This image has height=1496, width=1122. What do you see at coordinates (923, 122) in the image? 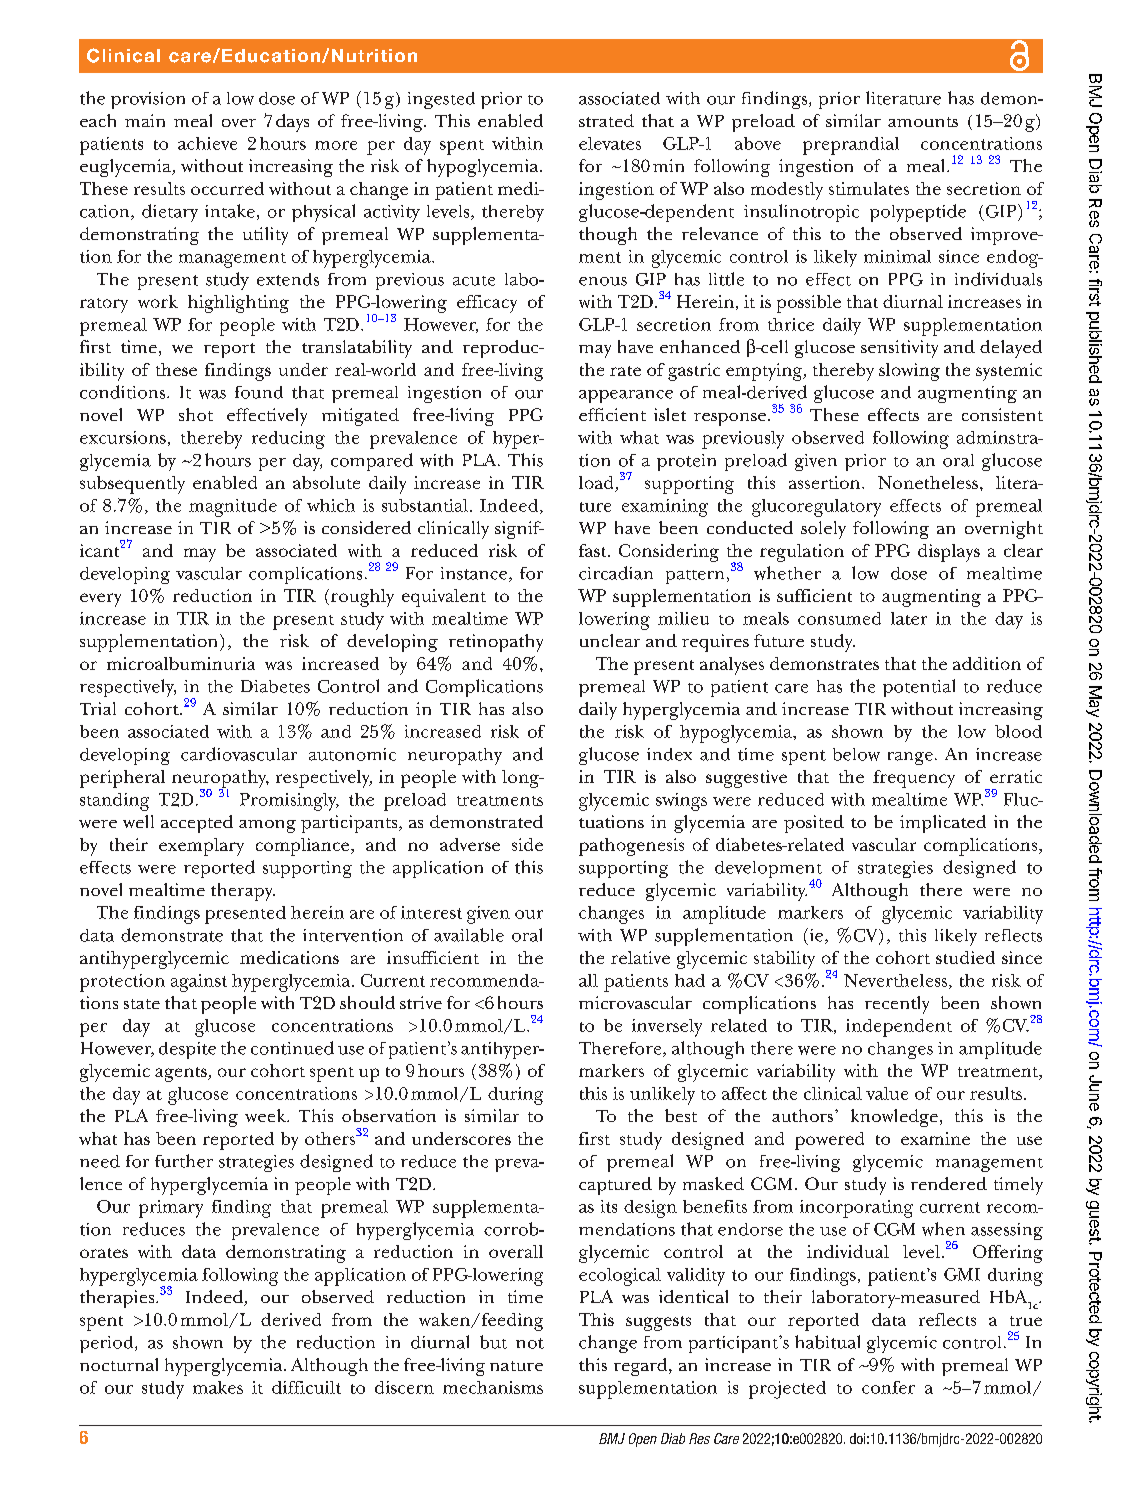
I see `amounts` at bounding box center [923, 122].
